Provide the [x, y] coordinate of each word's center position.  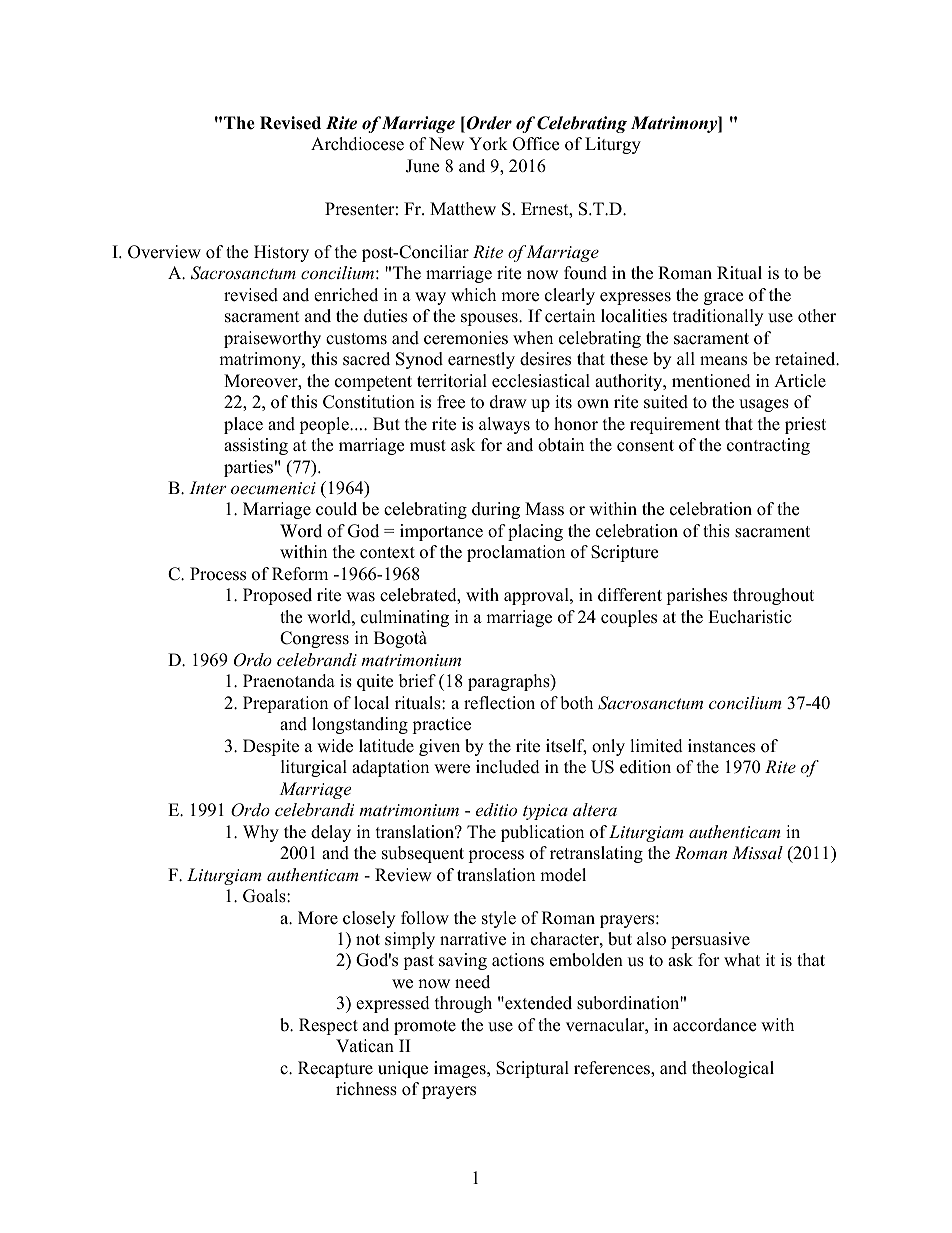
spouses [490, 319]
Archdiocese [357, 144]
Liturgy [613, 145]
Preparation [285, 704]
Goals [265, 896]
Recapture [335, 1069]
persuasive [710, 940]
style [499, 919]
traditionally [718, 317]
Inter [208, 487]
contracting [768, 446]
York [488, 144]
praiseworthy [272, 339]
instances [721, 746]
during [496, 510]
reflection [499, 703]
